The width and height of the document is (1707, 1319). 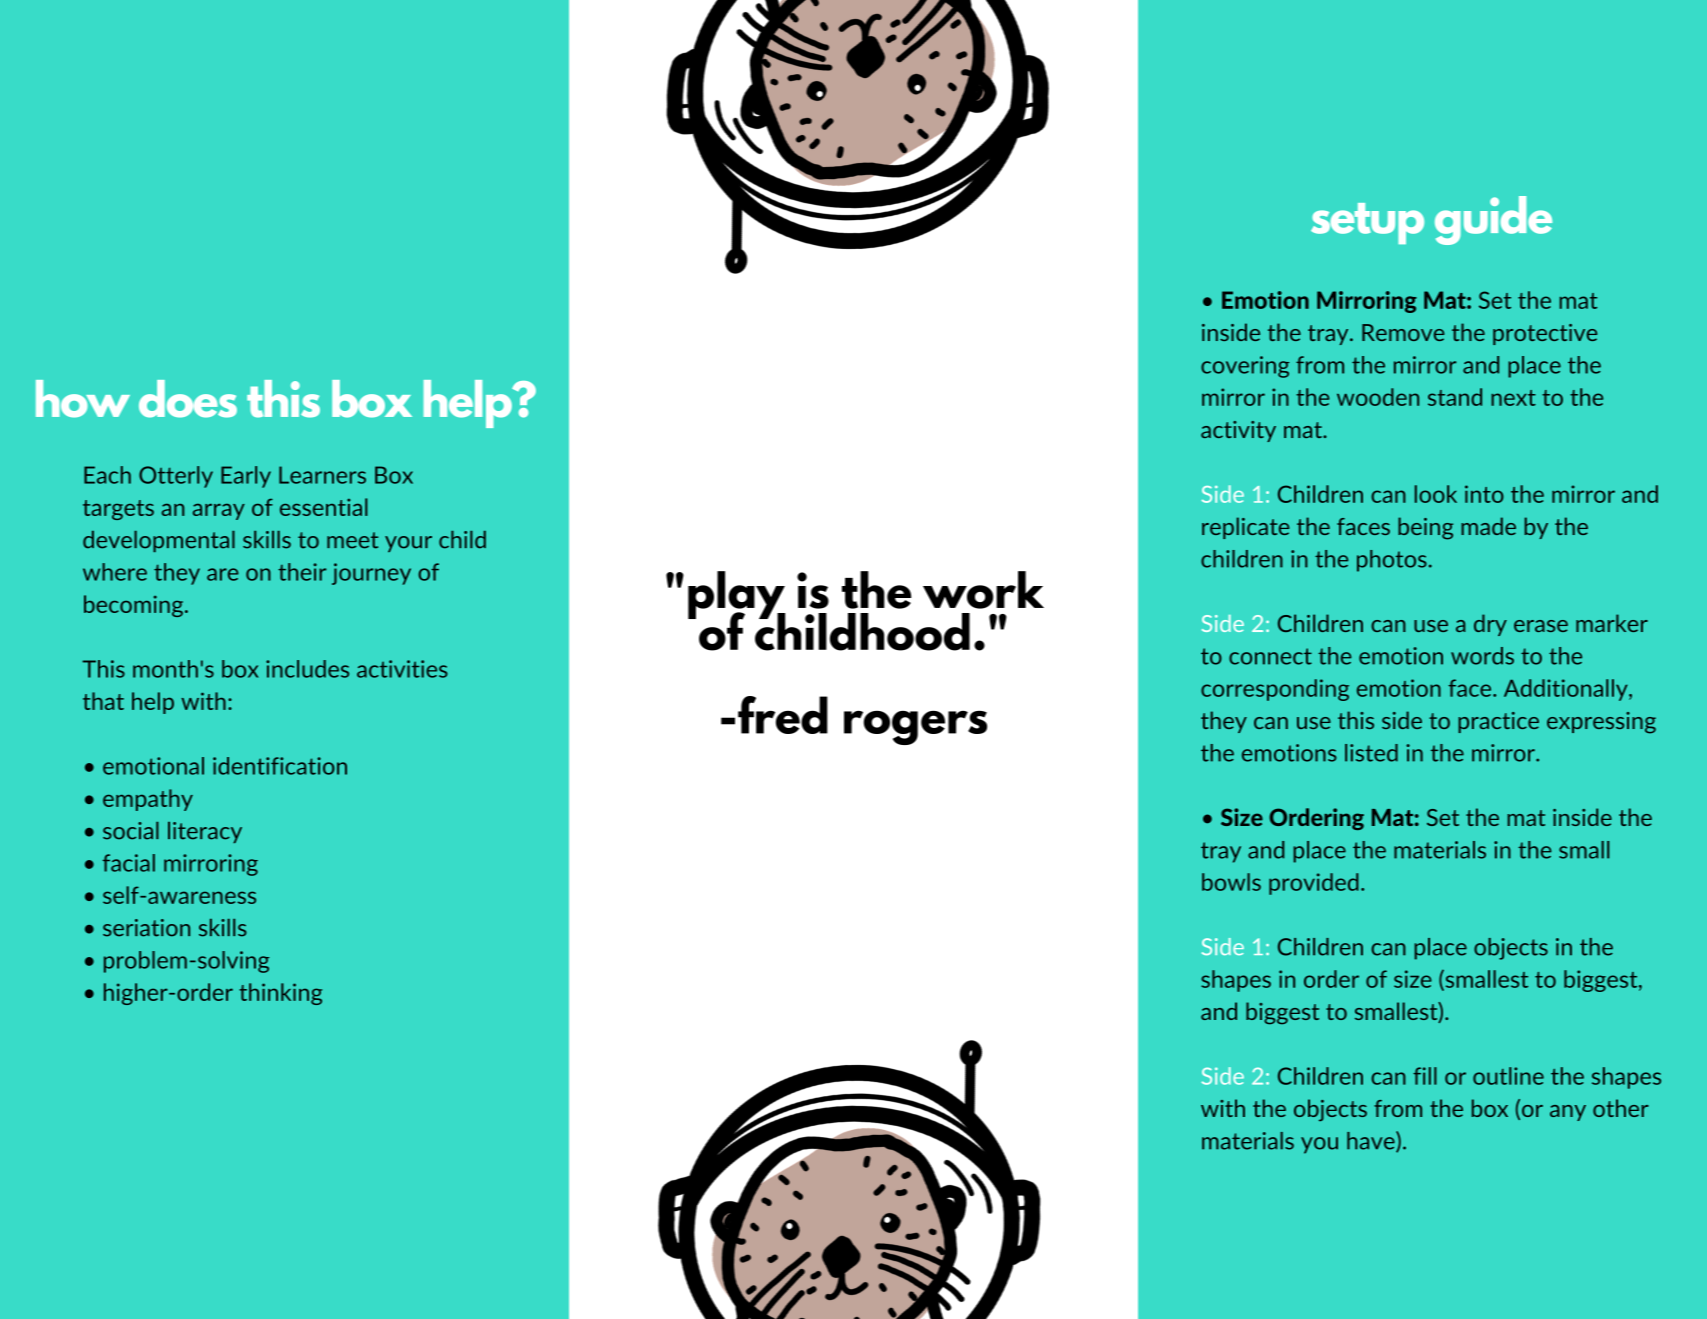 What do you see at coordinates (129, 863) in the document?
I see `facial` at bounding box center [129, 863].
